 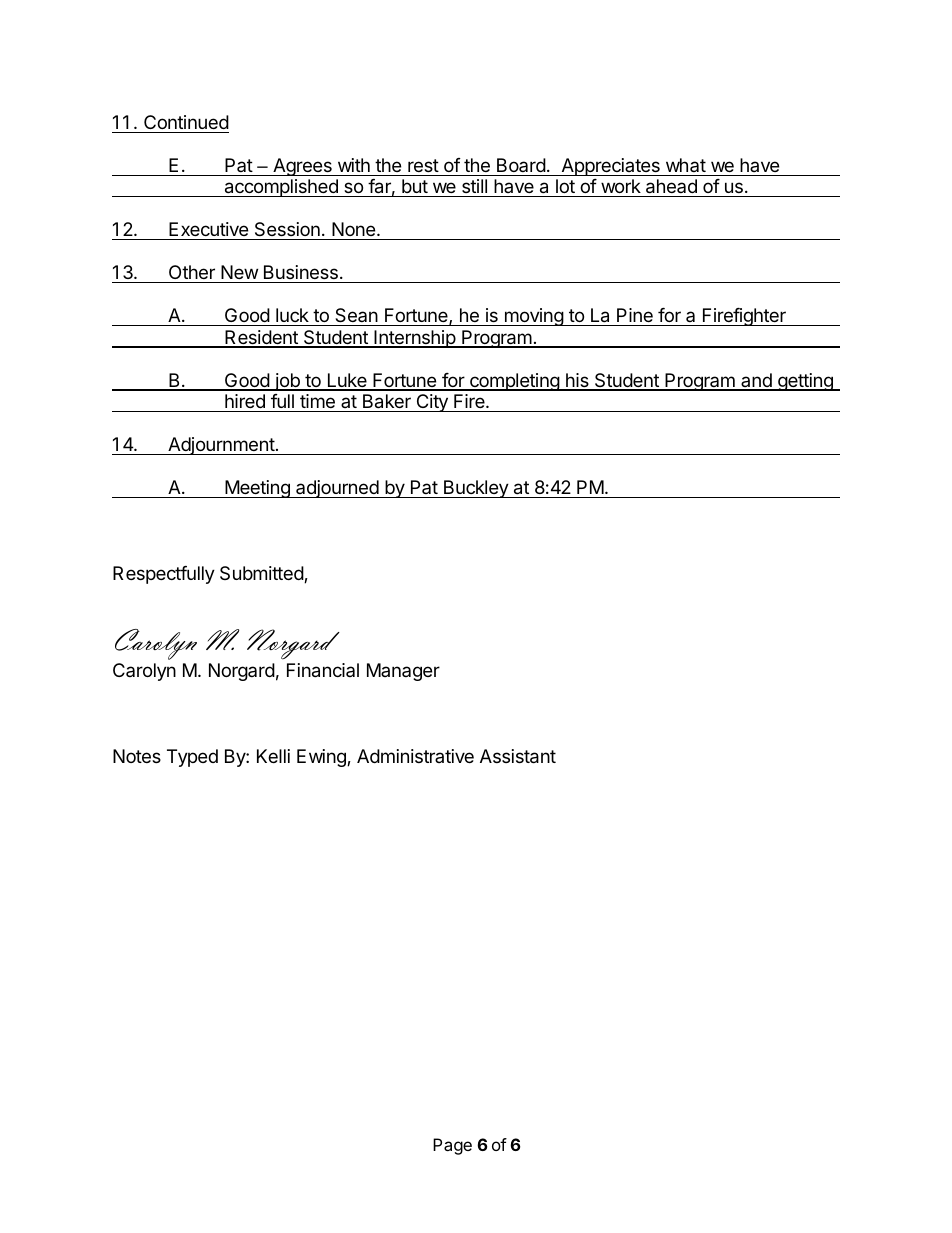 I want to click on hired, so click(x=245, y=403).
